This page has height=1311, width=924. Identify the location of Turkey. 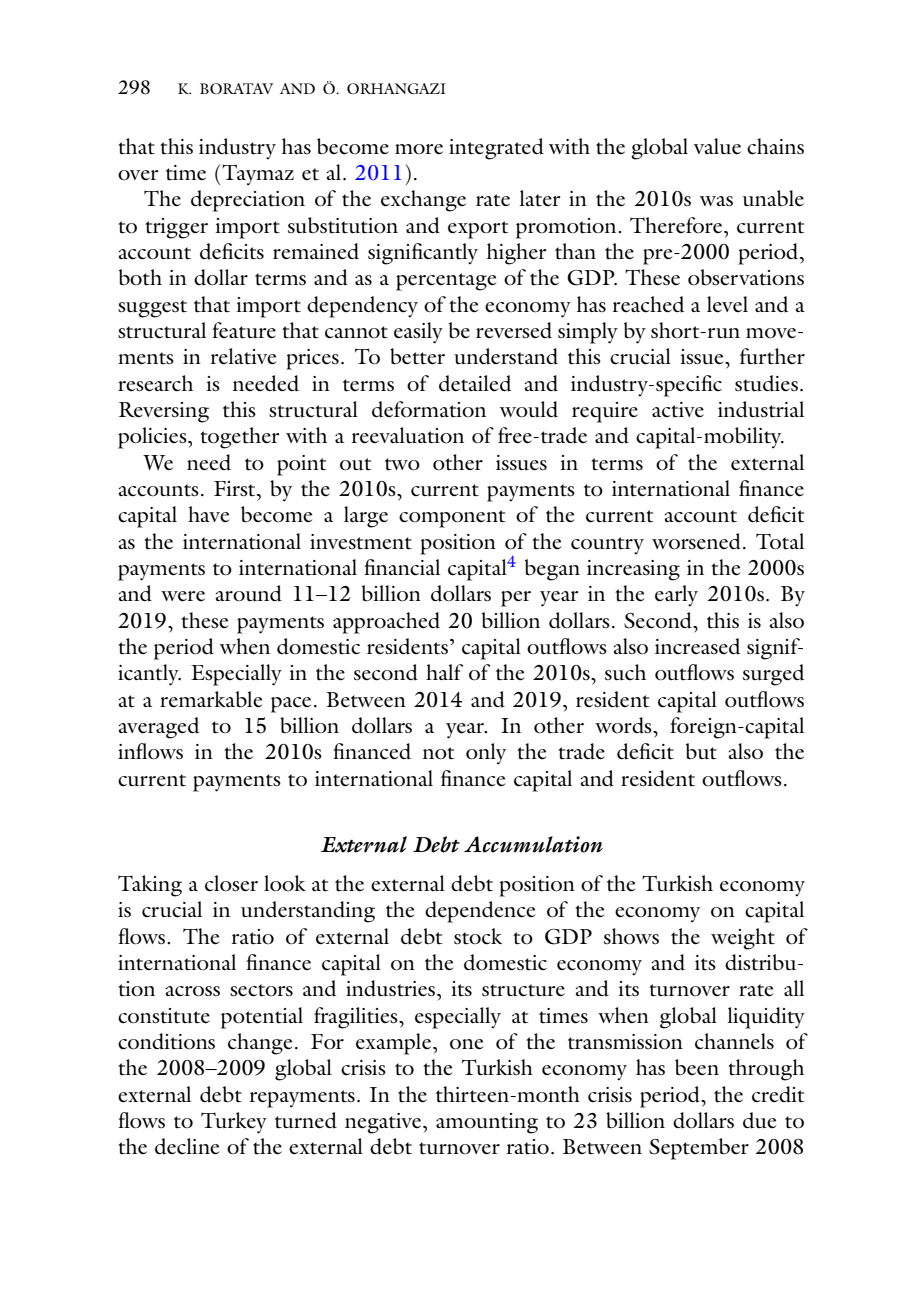
(234, 1123).
